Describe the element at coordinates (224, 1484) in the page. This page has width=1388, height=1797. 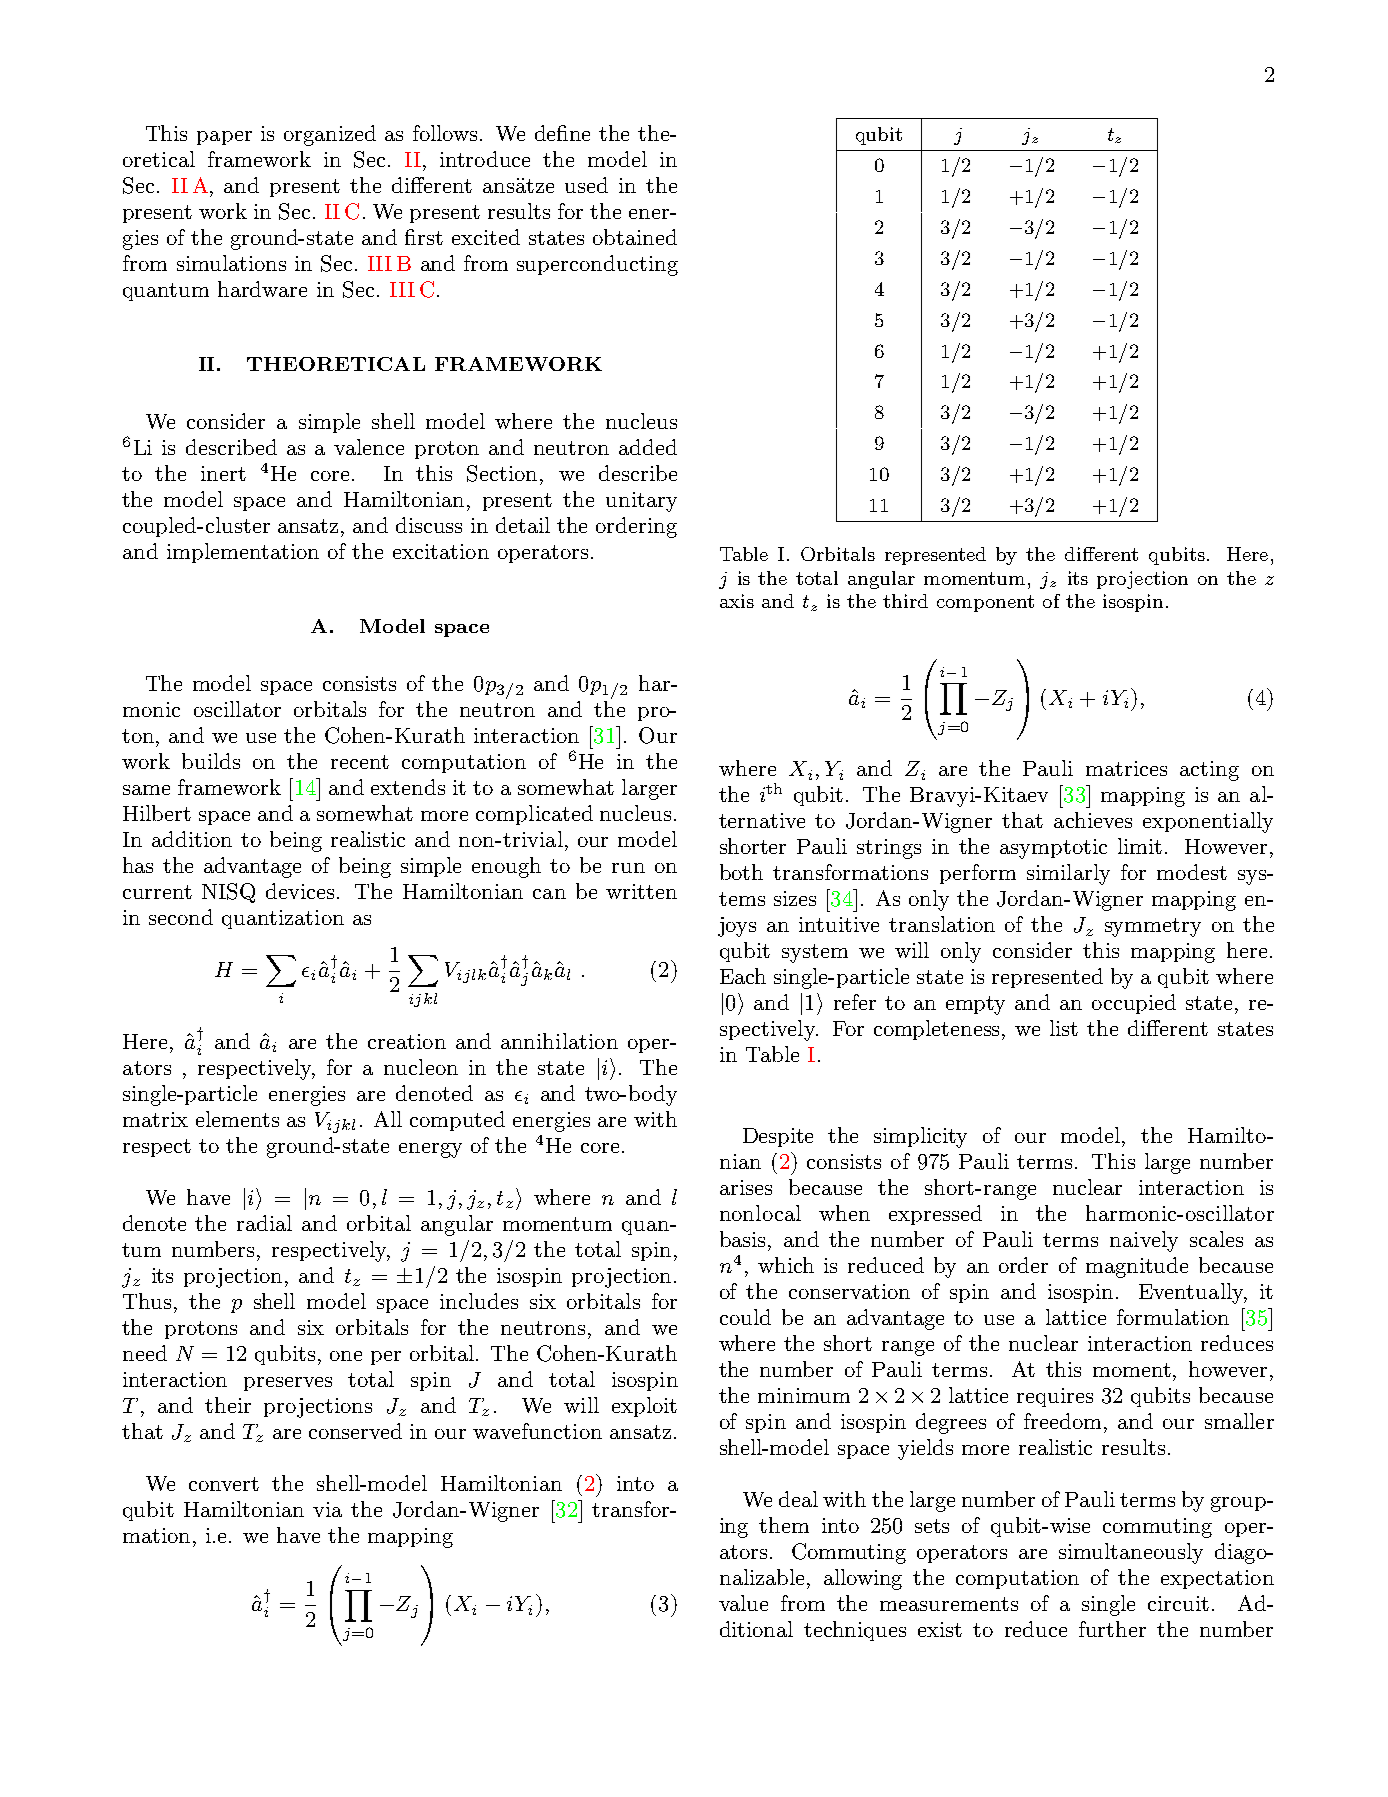
I see `convert` at that location.
